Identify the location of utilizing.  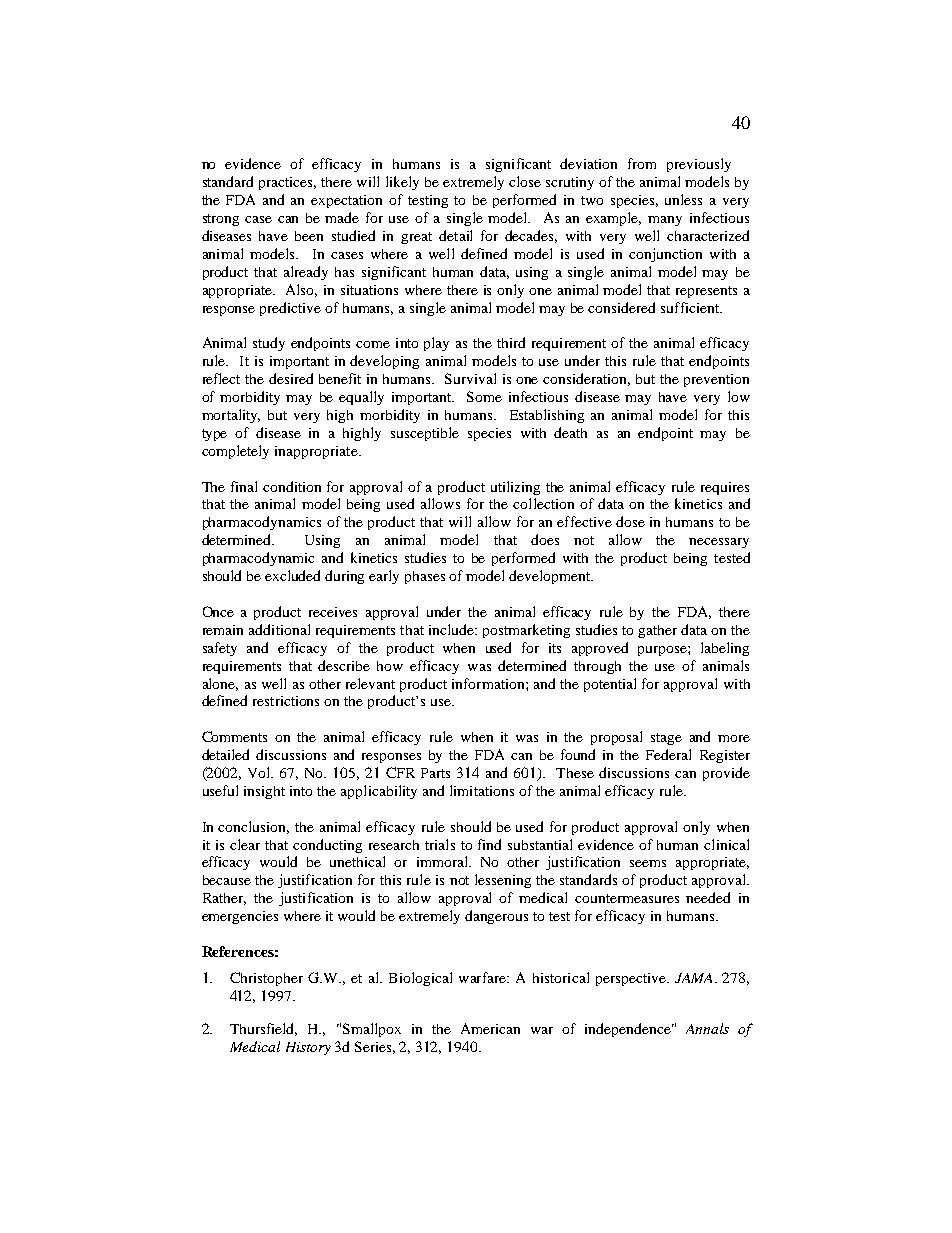
(515, 488).
